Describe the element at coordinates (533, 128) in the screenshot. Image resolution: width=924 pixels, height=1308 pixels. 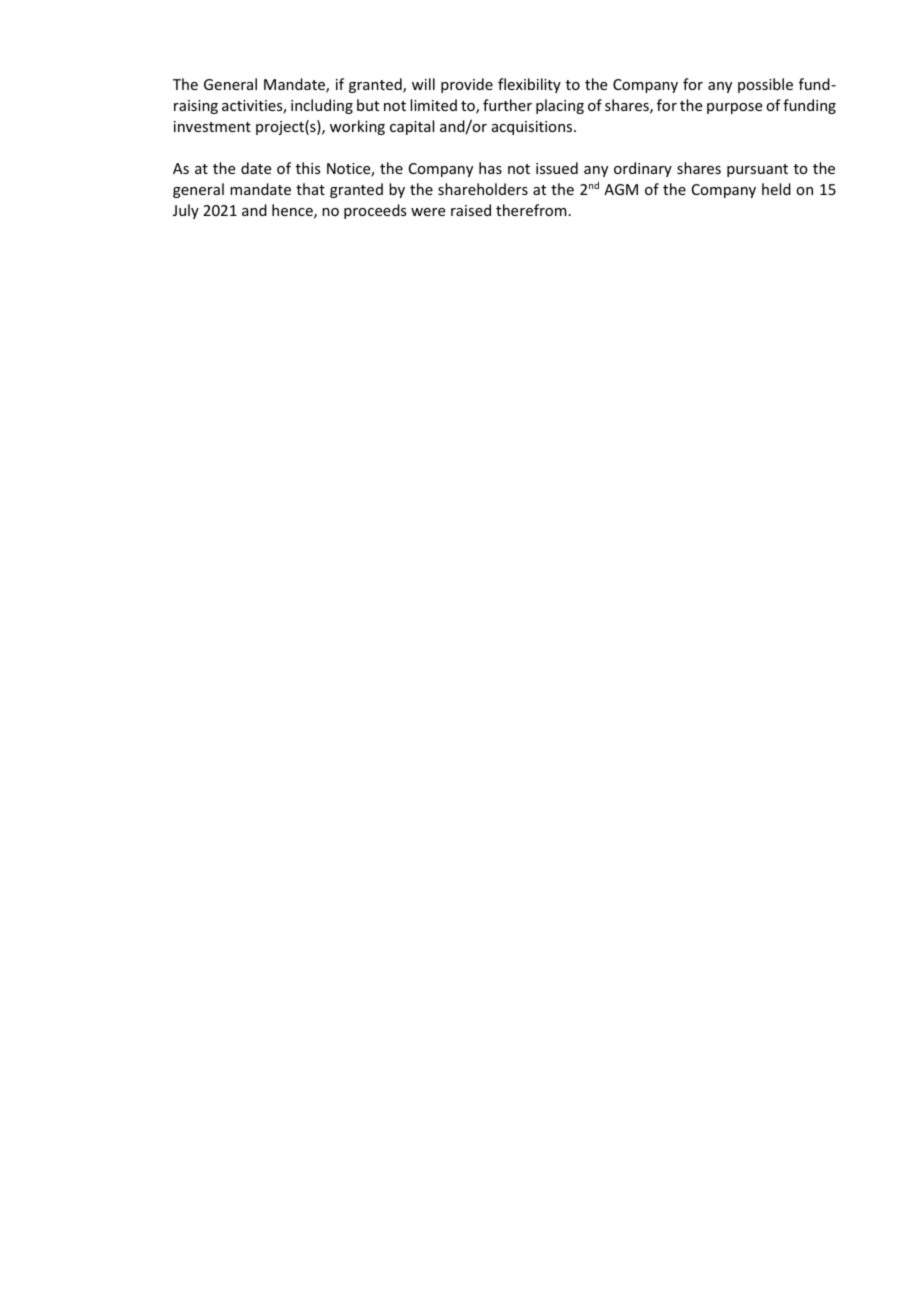
I see `acquisitions` at that location.
